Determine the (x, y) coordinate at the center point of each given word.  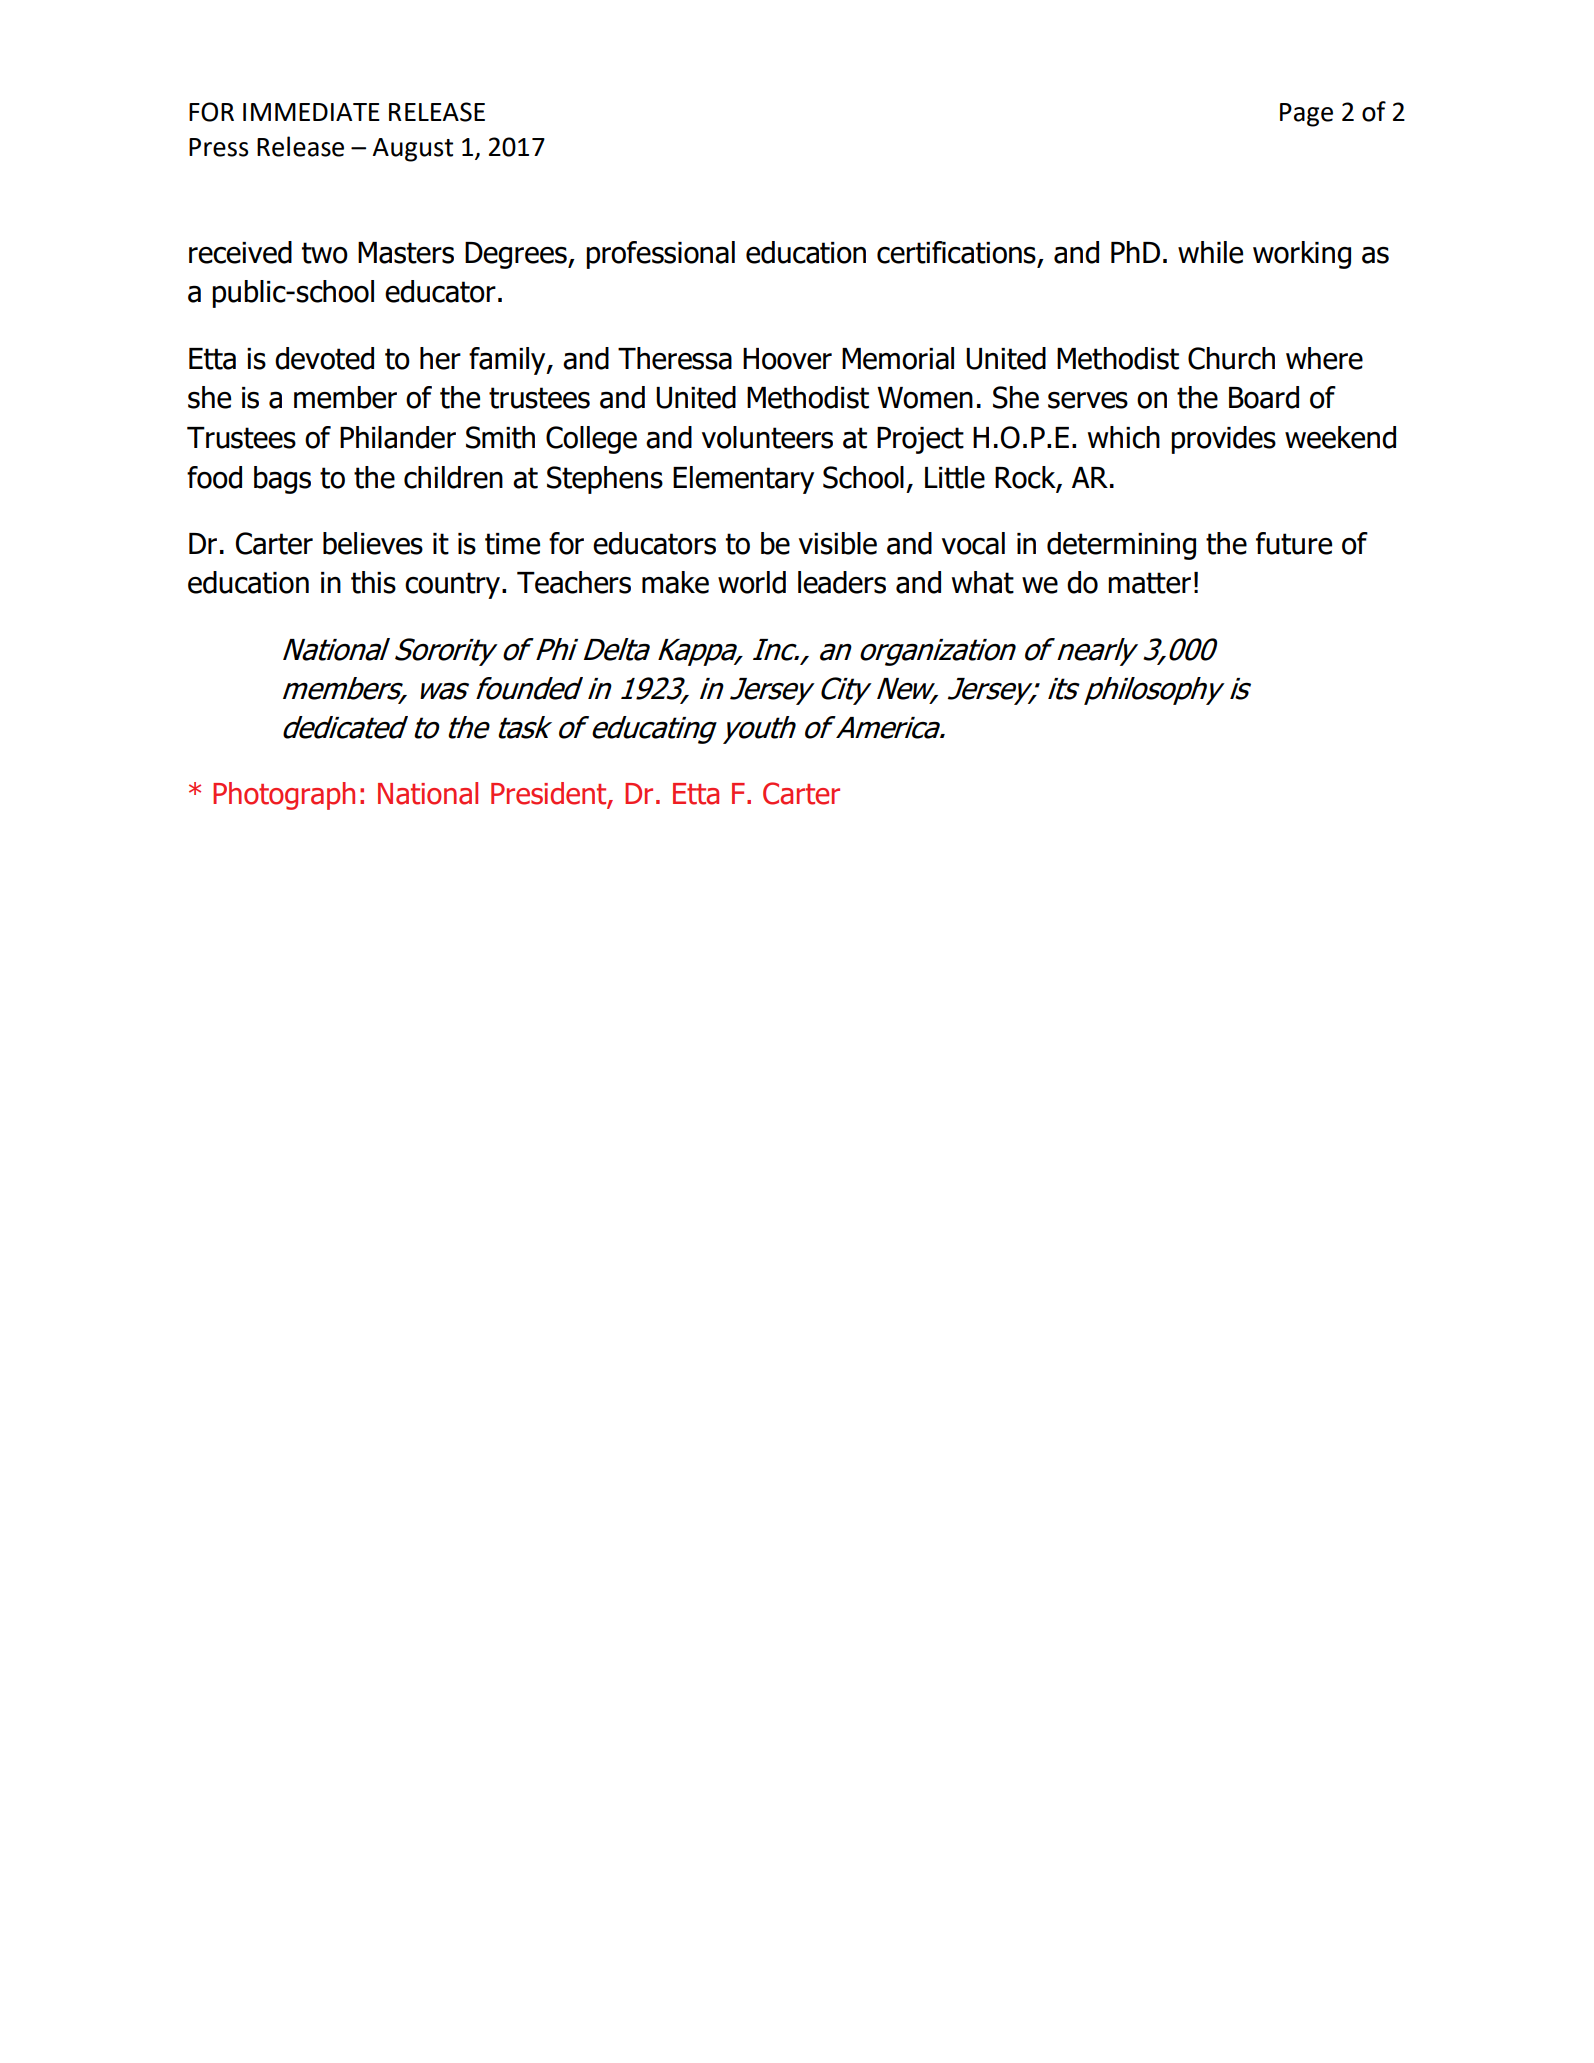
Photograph (284, 796)
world (752, 582)
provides (1223, 440)
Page (1306, 115)
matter (1149, 583)
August (412, 150)
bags (282, 480)
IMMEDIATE (311, 112)
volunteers (767, 437)
